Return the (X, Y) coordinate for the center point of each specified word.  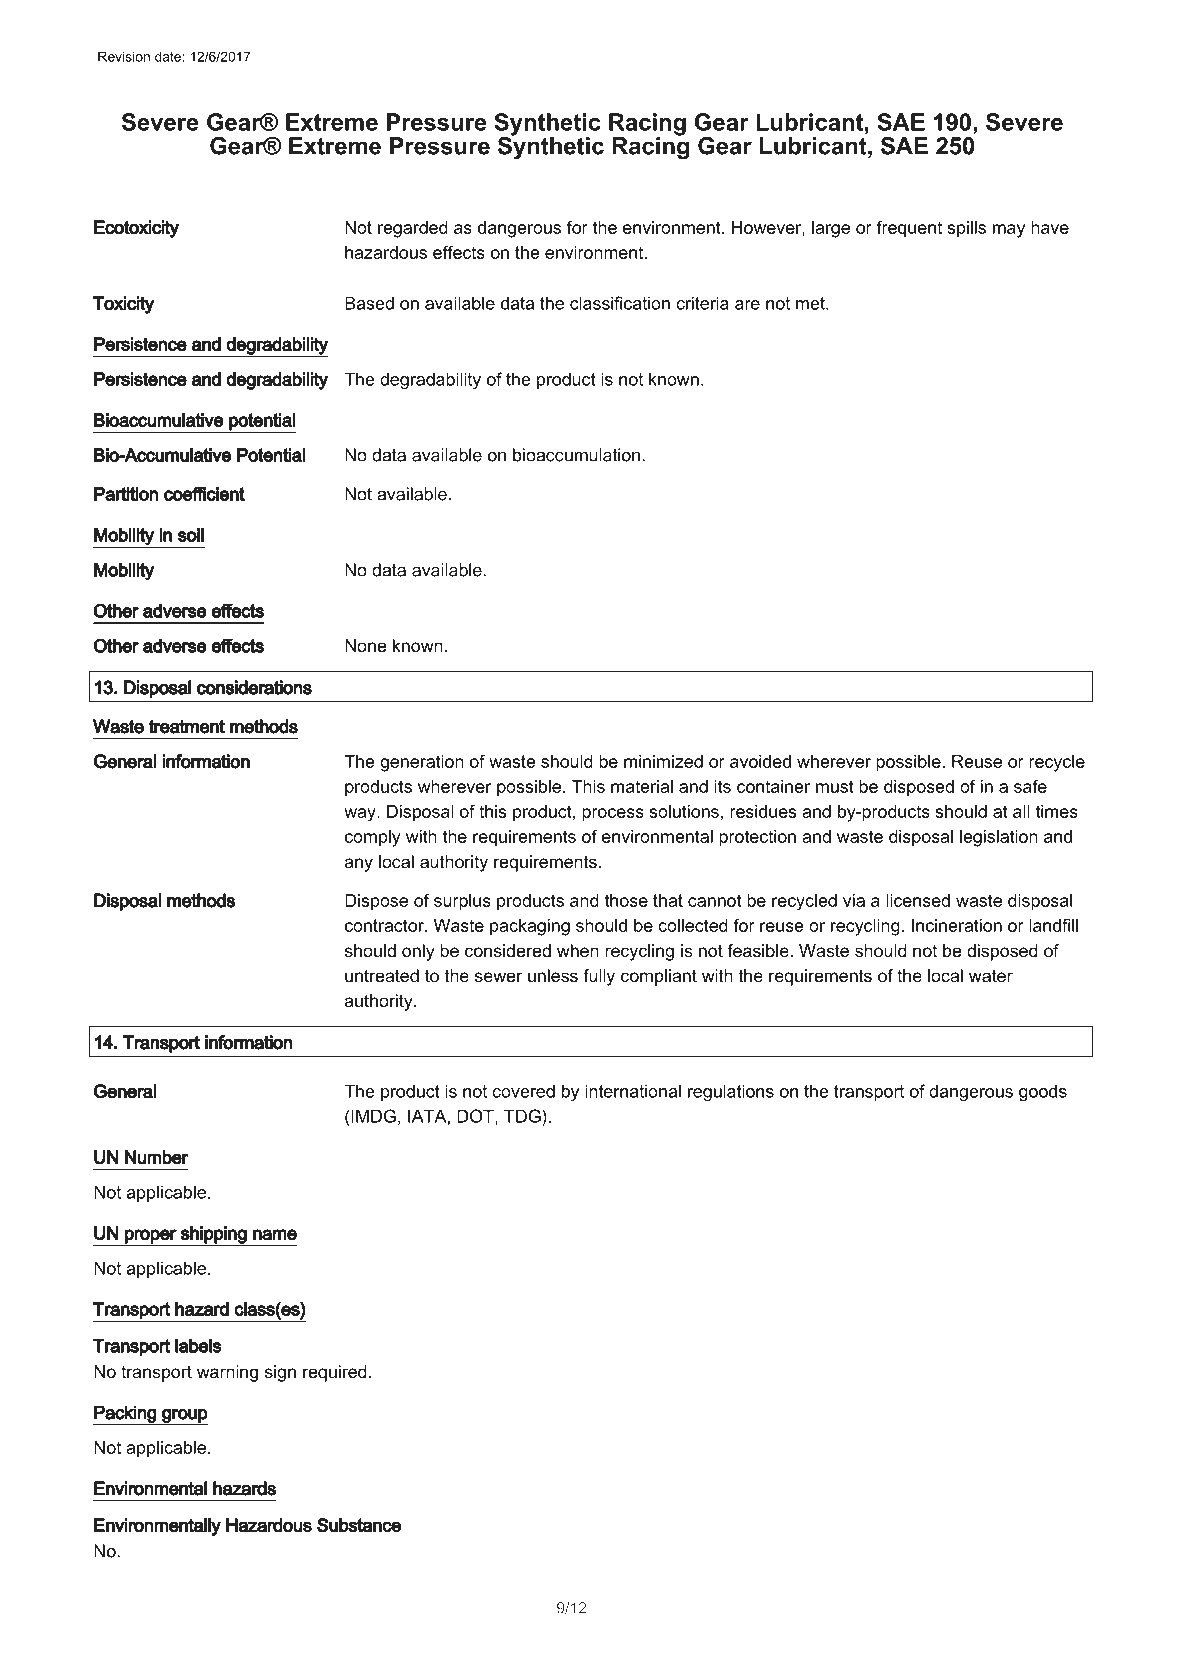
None (365, 645)
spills (966, 229)
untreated (382, 976)
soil (191, 535)
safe (1030, 786)
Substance (359, 1525)
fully (599, 977)
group (184, 1417)
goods (1043, 1093)
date (169, 57)
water (991, 976)
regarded (412, 229)
